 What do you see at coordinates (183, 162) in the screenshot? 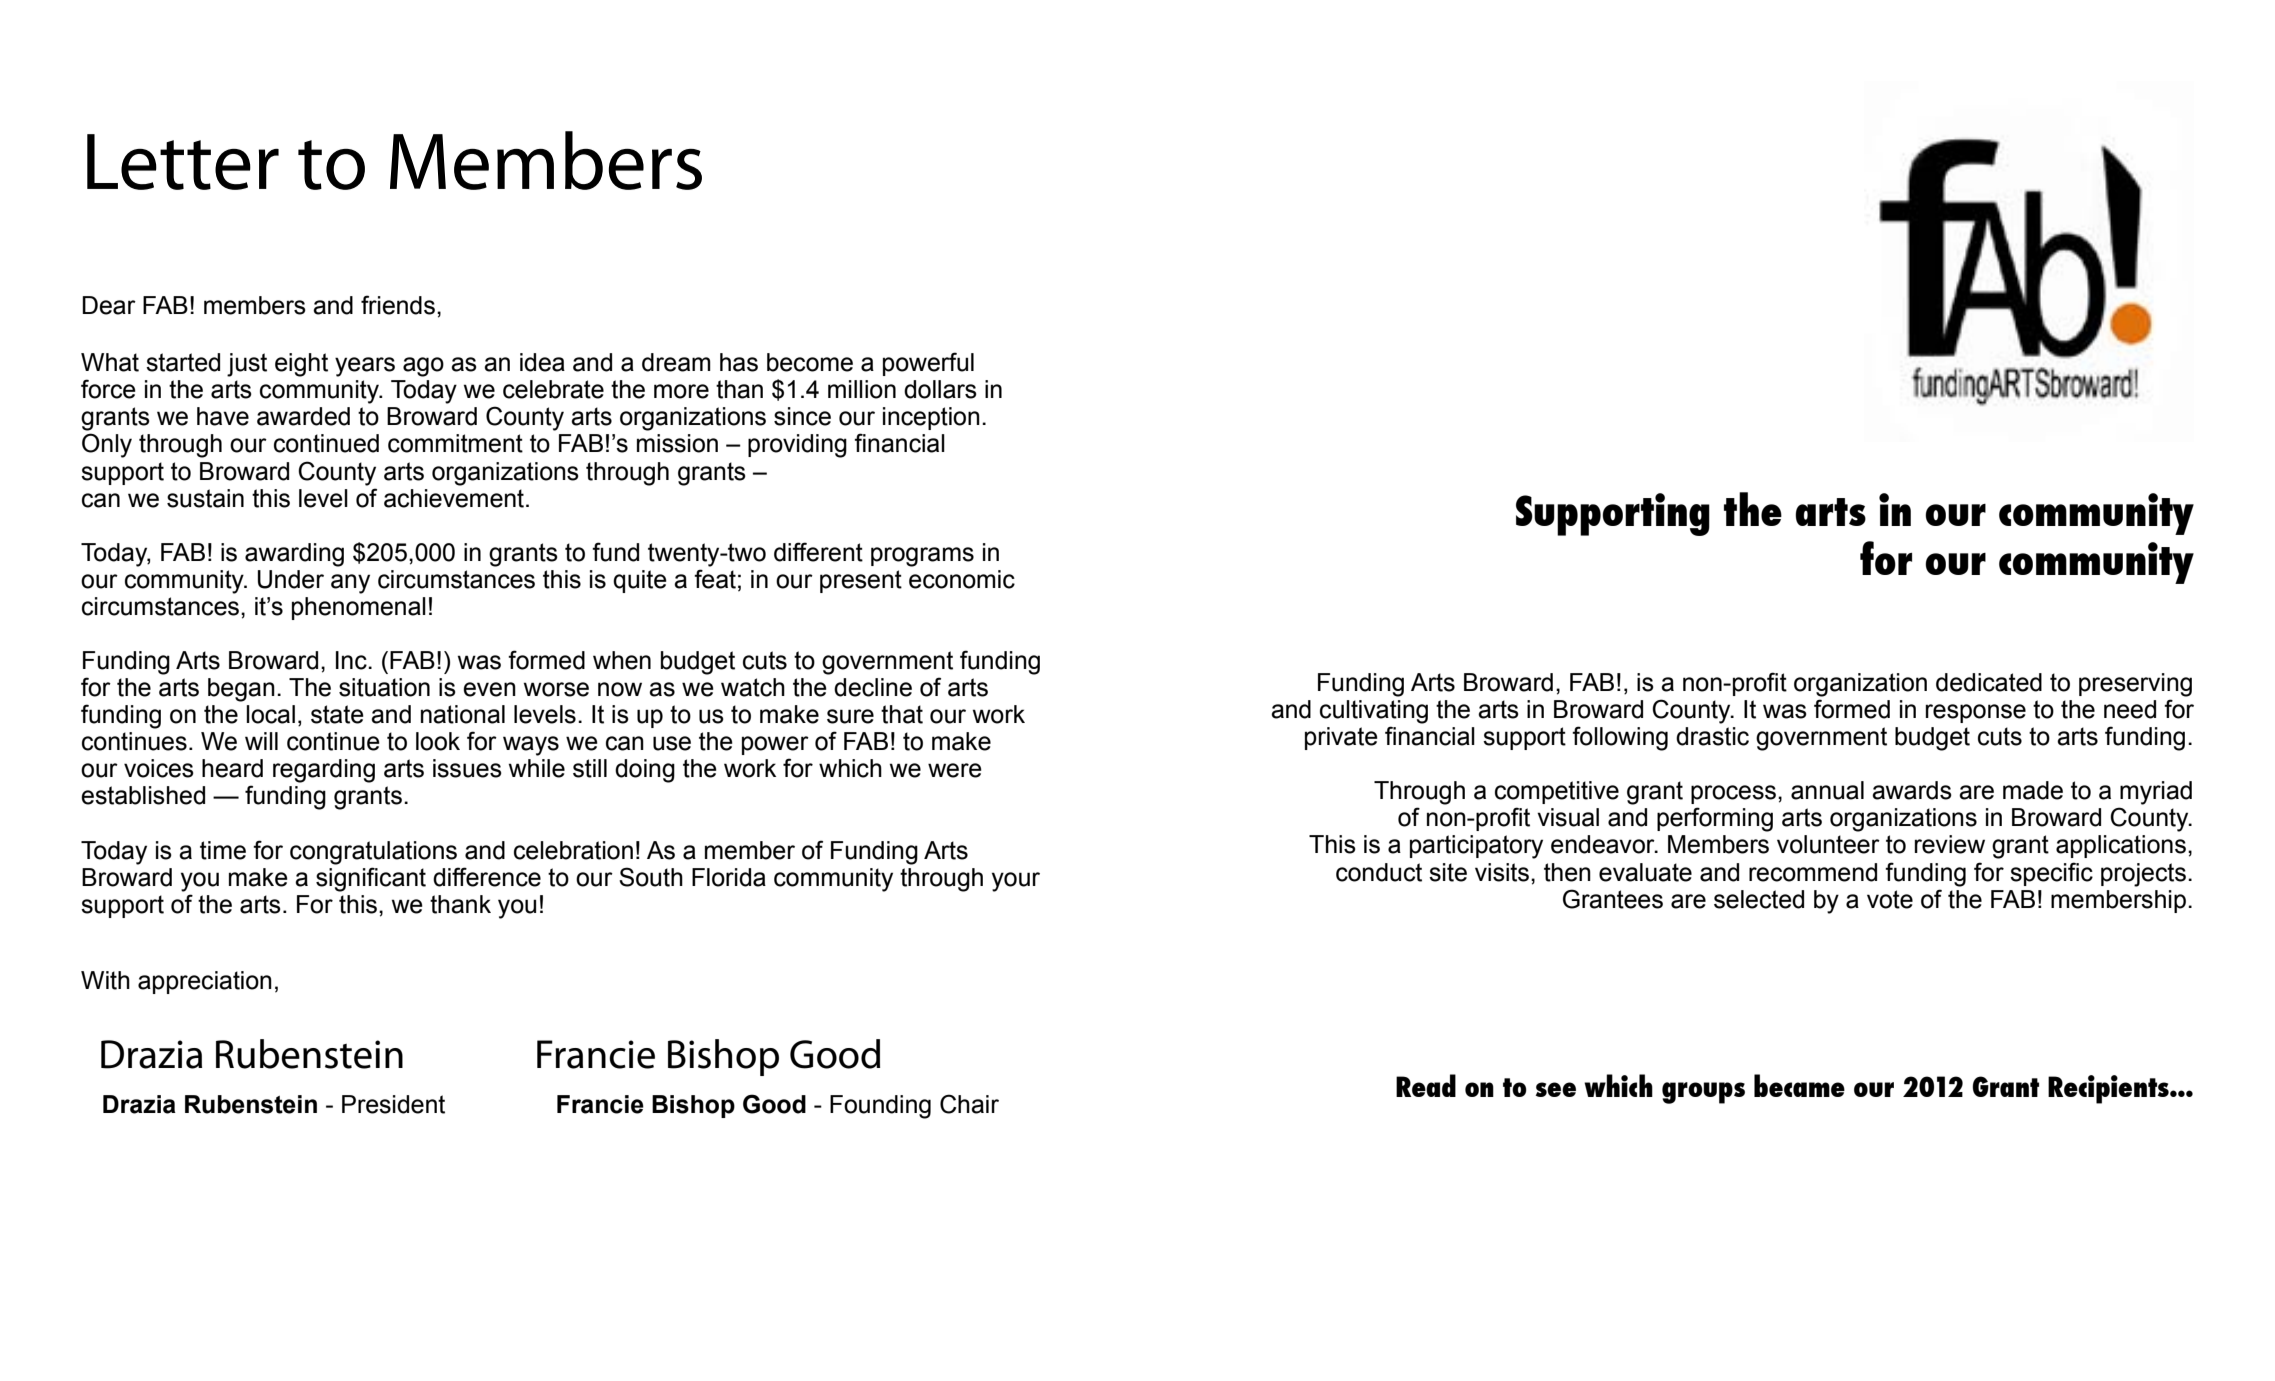
I see `Letter` at bounding box center [183, 162].
